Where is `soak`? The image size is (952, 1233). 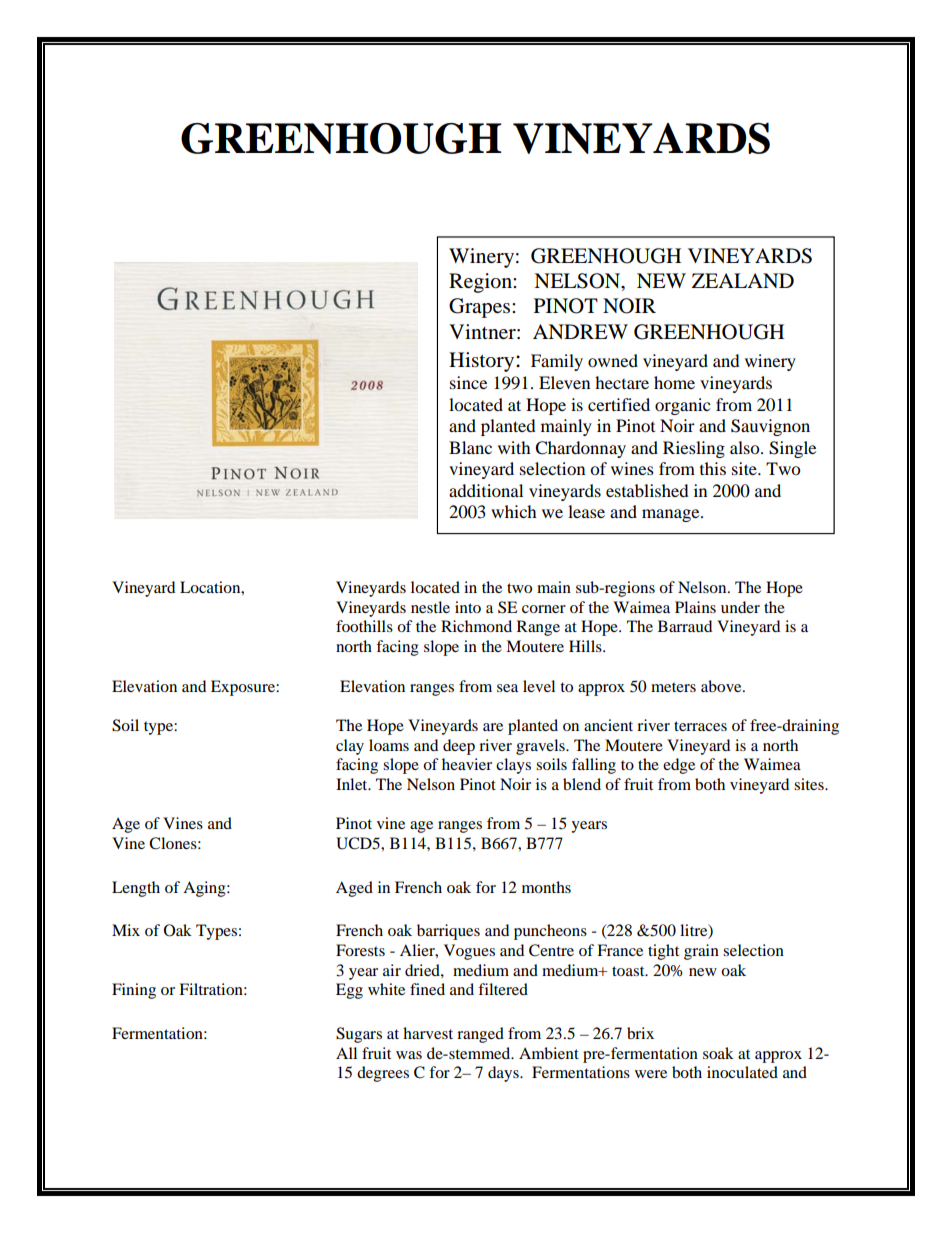 soak is located at coordinates (718, 1053).
